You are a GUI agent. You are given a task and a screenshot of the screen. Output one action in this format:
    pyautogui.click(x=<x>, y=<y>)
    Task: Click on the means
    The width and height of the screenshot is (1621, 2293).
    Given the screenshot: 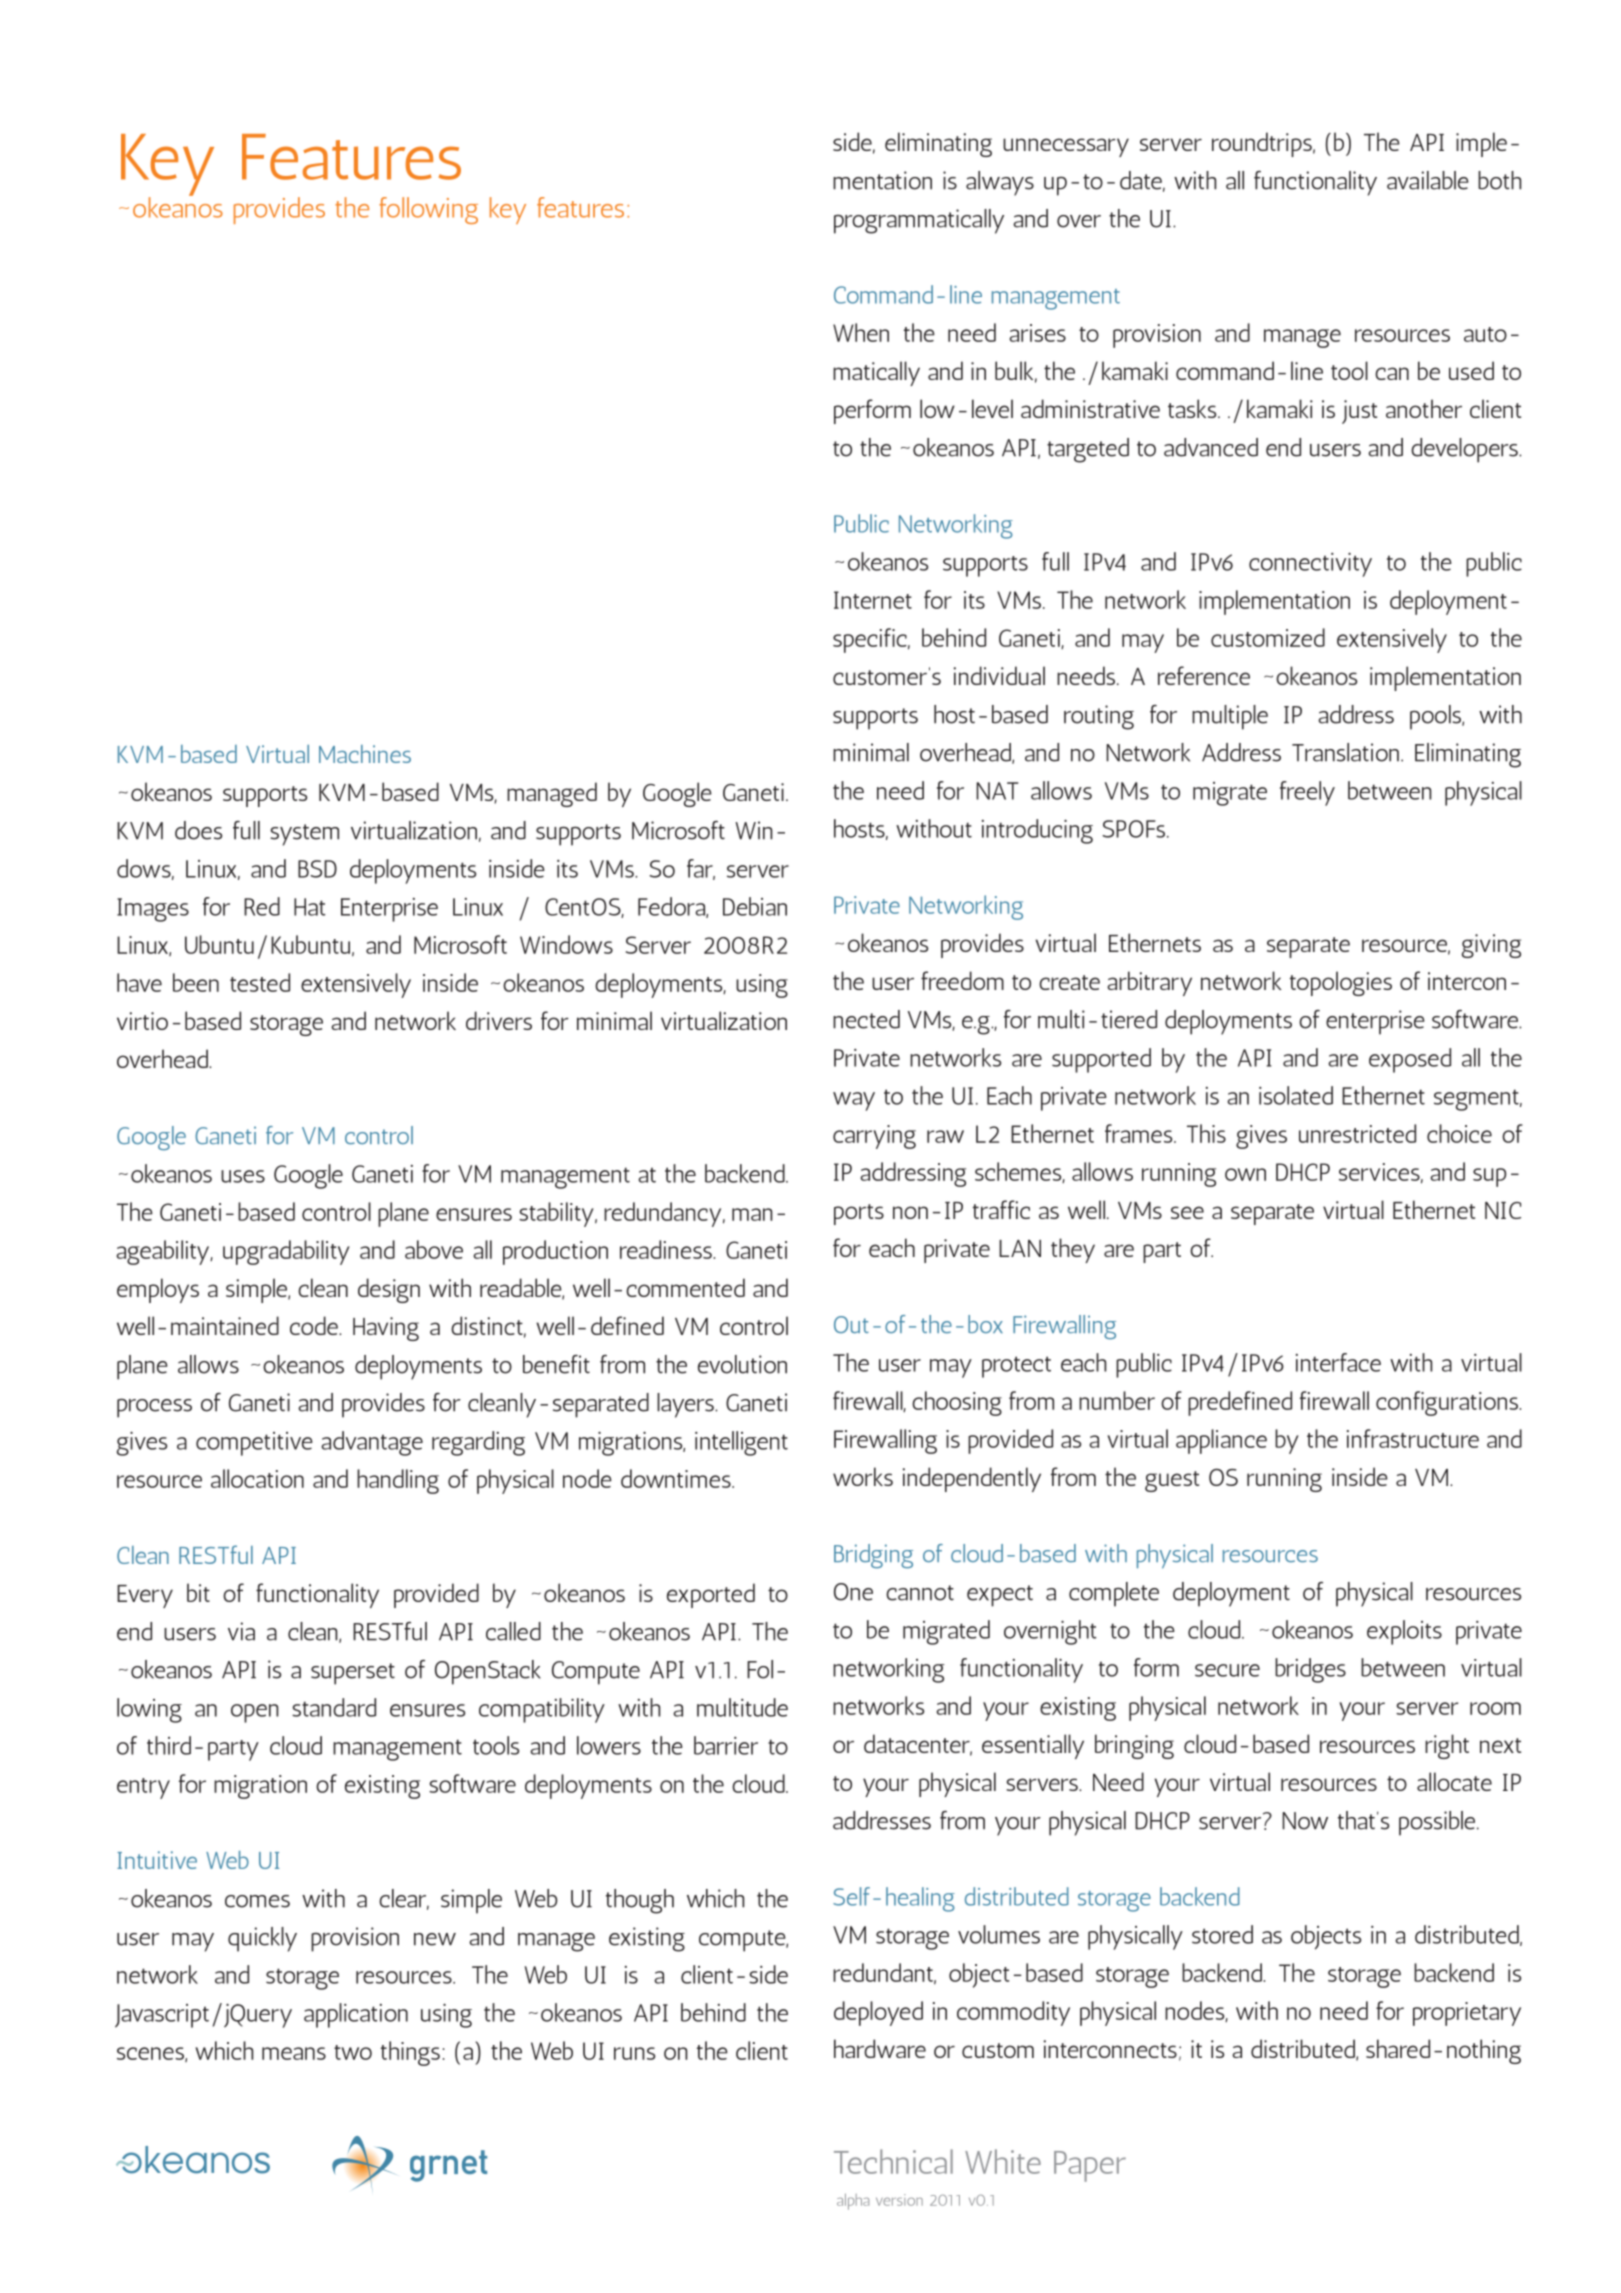 What is the action you would take?
    pyautogui.click(x=294, y=2053)
